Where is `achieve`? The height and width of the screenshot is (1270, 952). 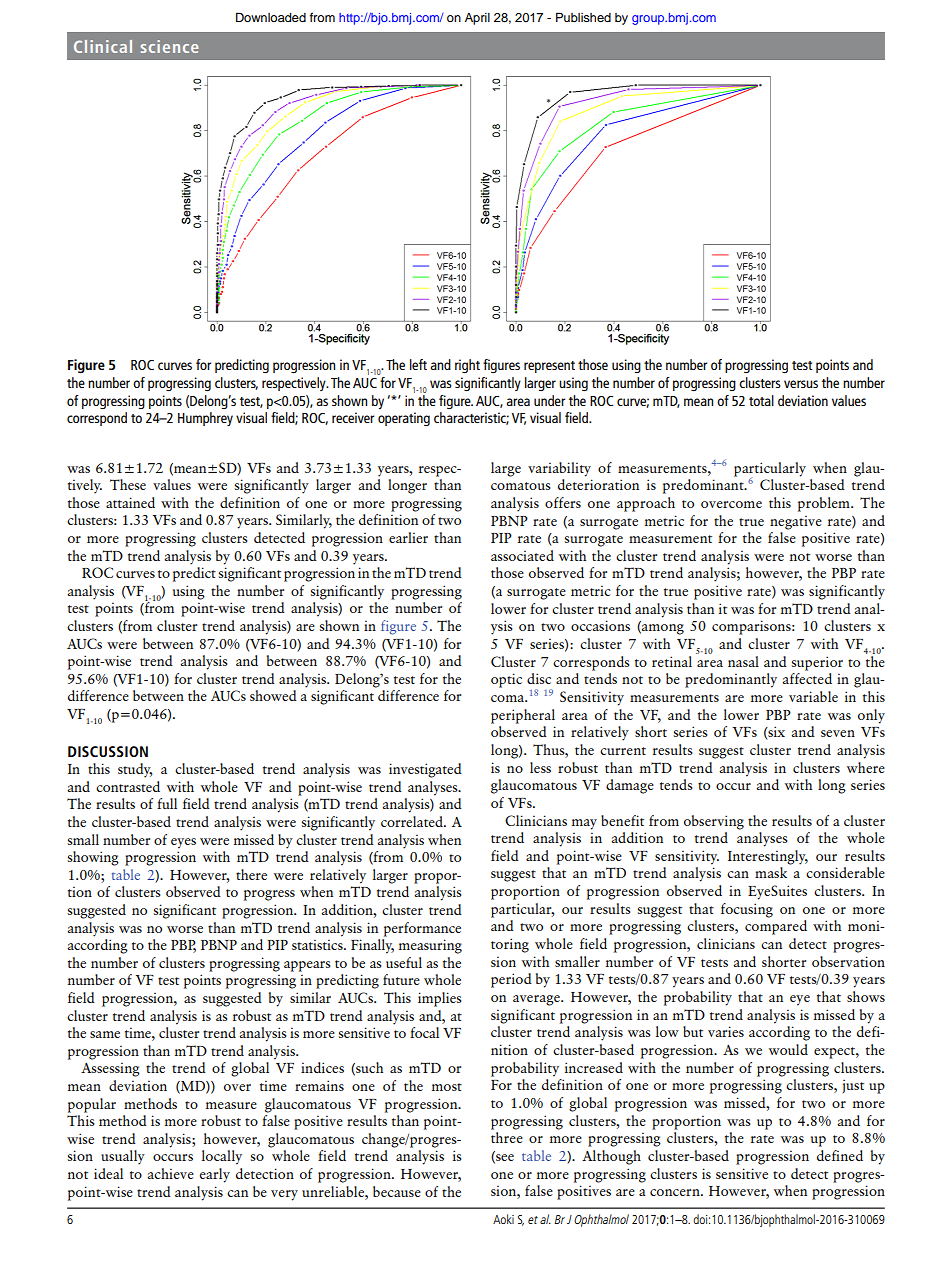 achieve is located at coordinates (170, 1173).
